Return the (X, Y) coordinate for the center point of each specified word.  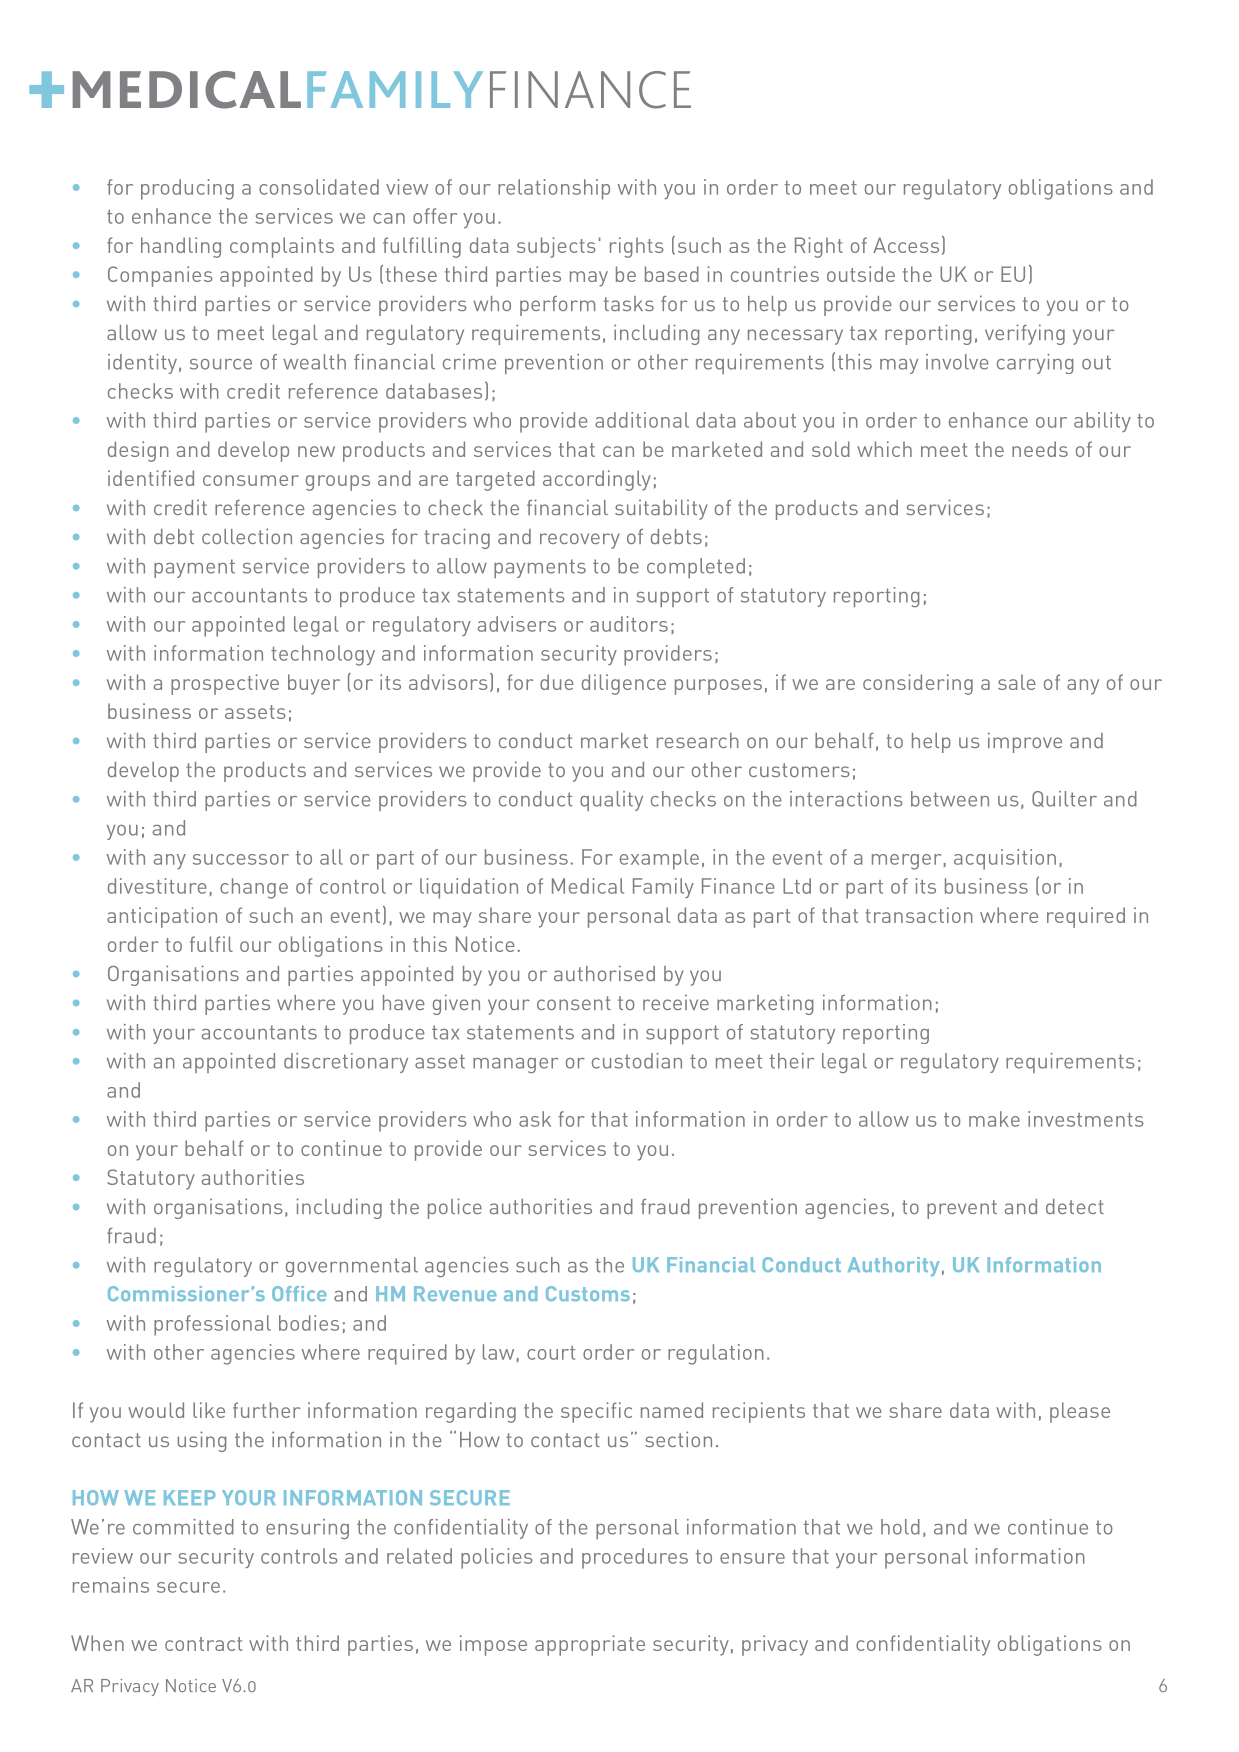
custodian (637, 1061)
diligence (624, 684)
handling (181, 247)
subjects (556, 247)
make (994, 1119)
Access (906, 245)
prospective (225, 684)
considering (918, 684)
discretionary (346, 1063)
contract (203, 1644)
